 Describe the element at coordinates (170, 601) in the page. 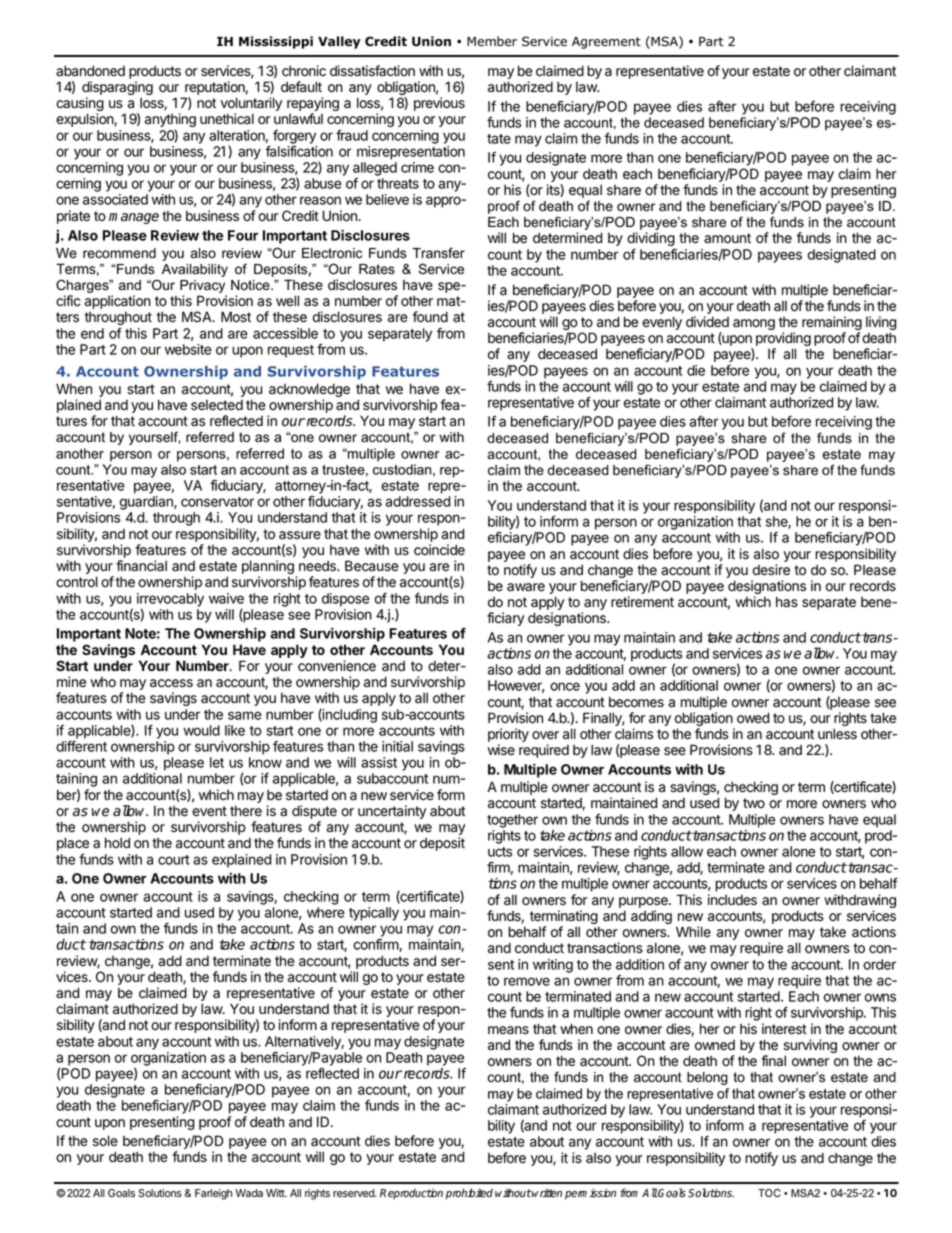

I see `irrevocably` at that location.
